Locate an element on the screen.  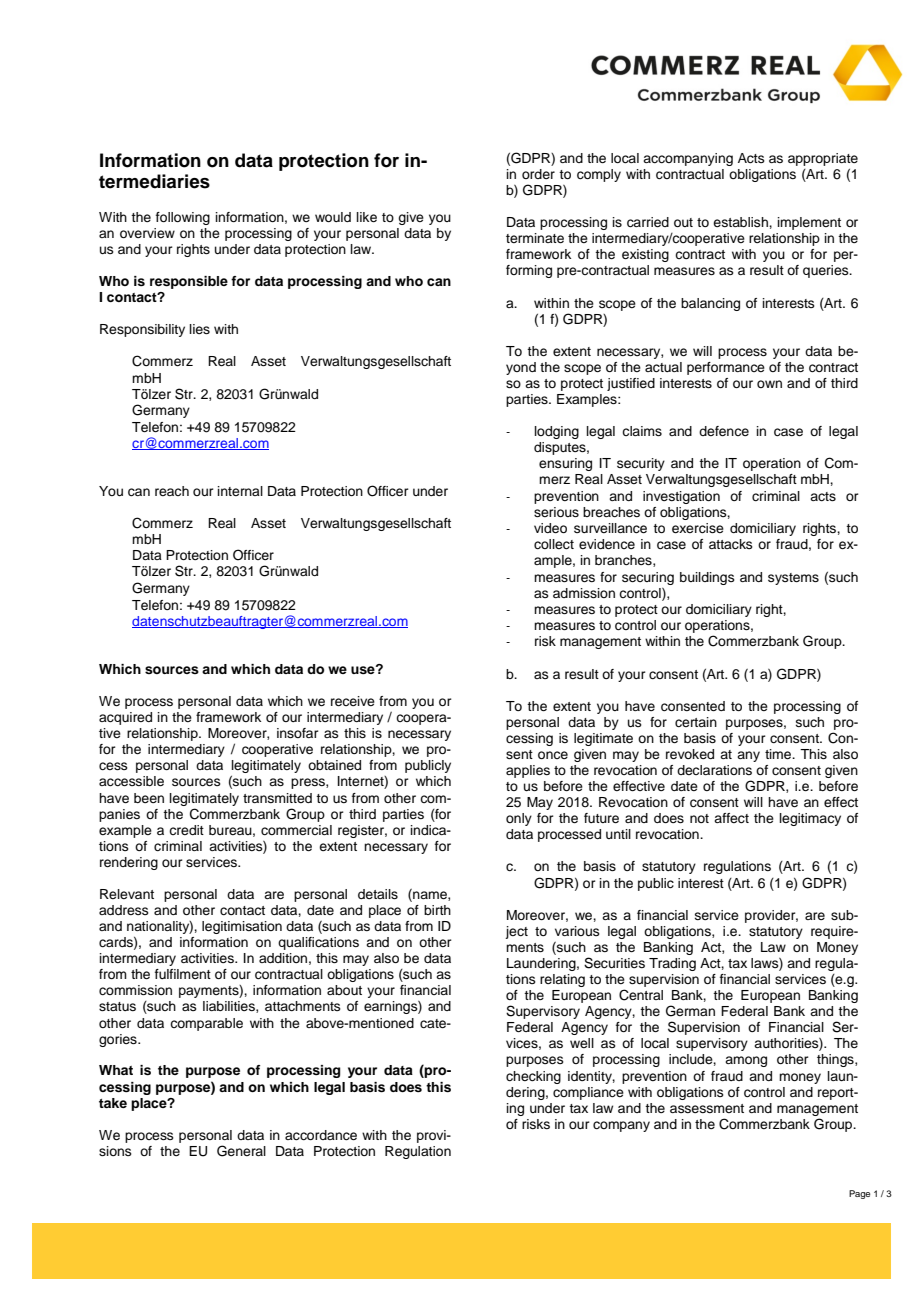
defence is located at coordinates (724, 431).
